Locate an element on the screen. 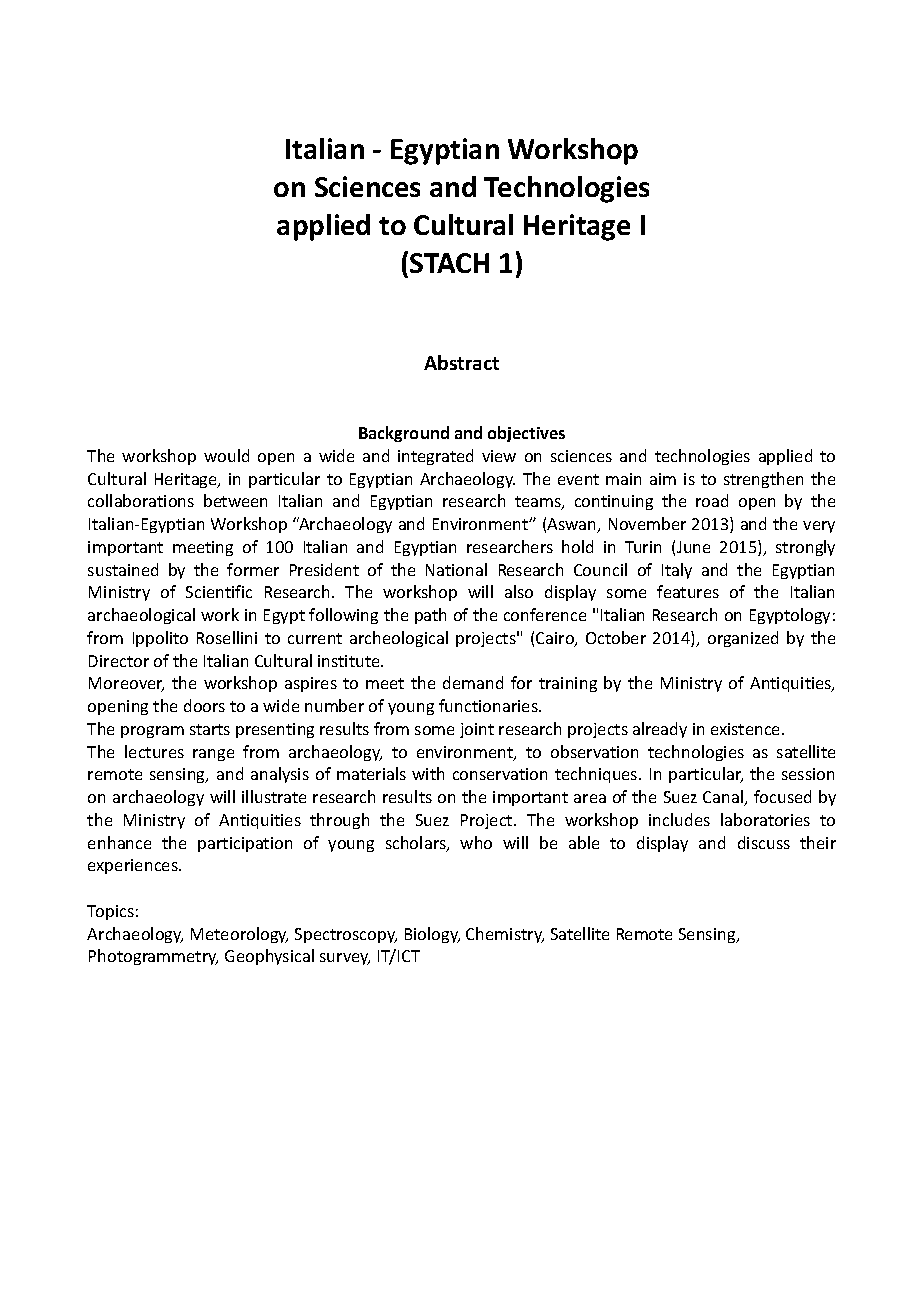  doors is located at coordinates (204, 705).
